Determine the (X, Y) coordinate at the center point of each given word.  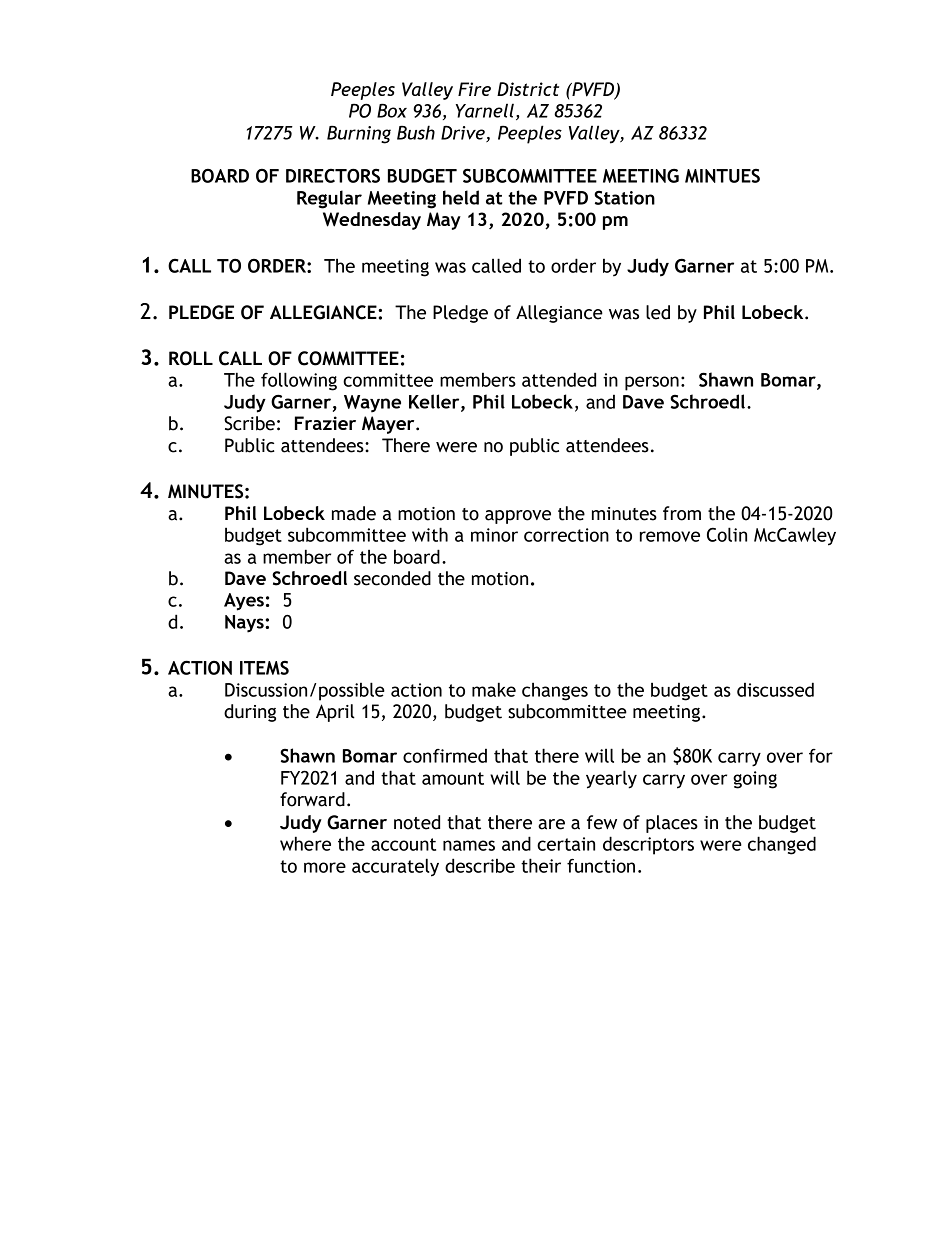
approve (518, 517)
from (682, 513)
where (305, 843)
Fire (474, 89)
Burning (359, 134)
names (469, 845)
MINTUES (722, 176)
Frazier (325, 423)
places (672, 824)
